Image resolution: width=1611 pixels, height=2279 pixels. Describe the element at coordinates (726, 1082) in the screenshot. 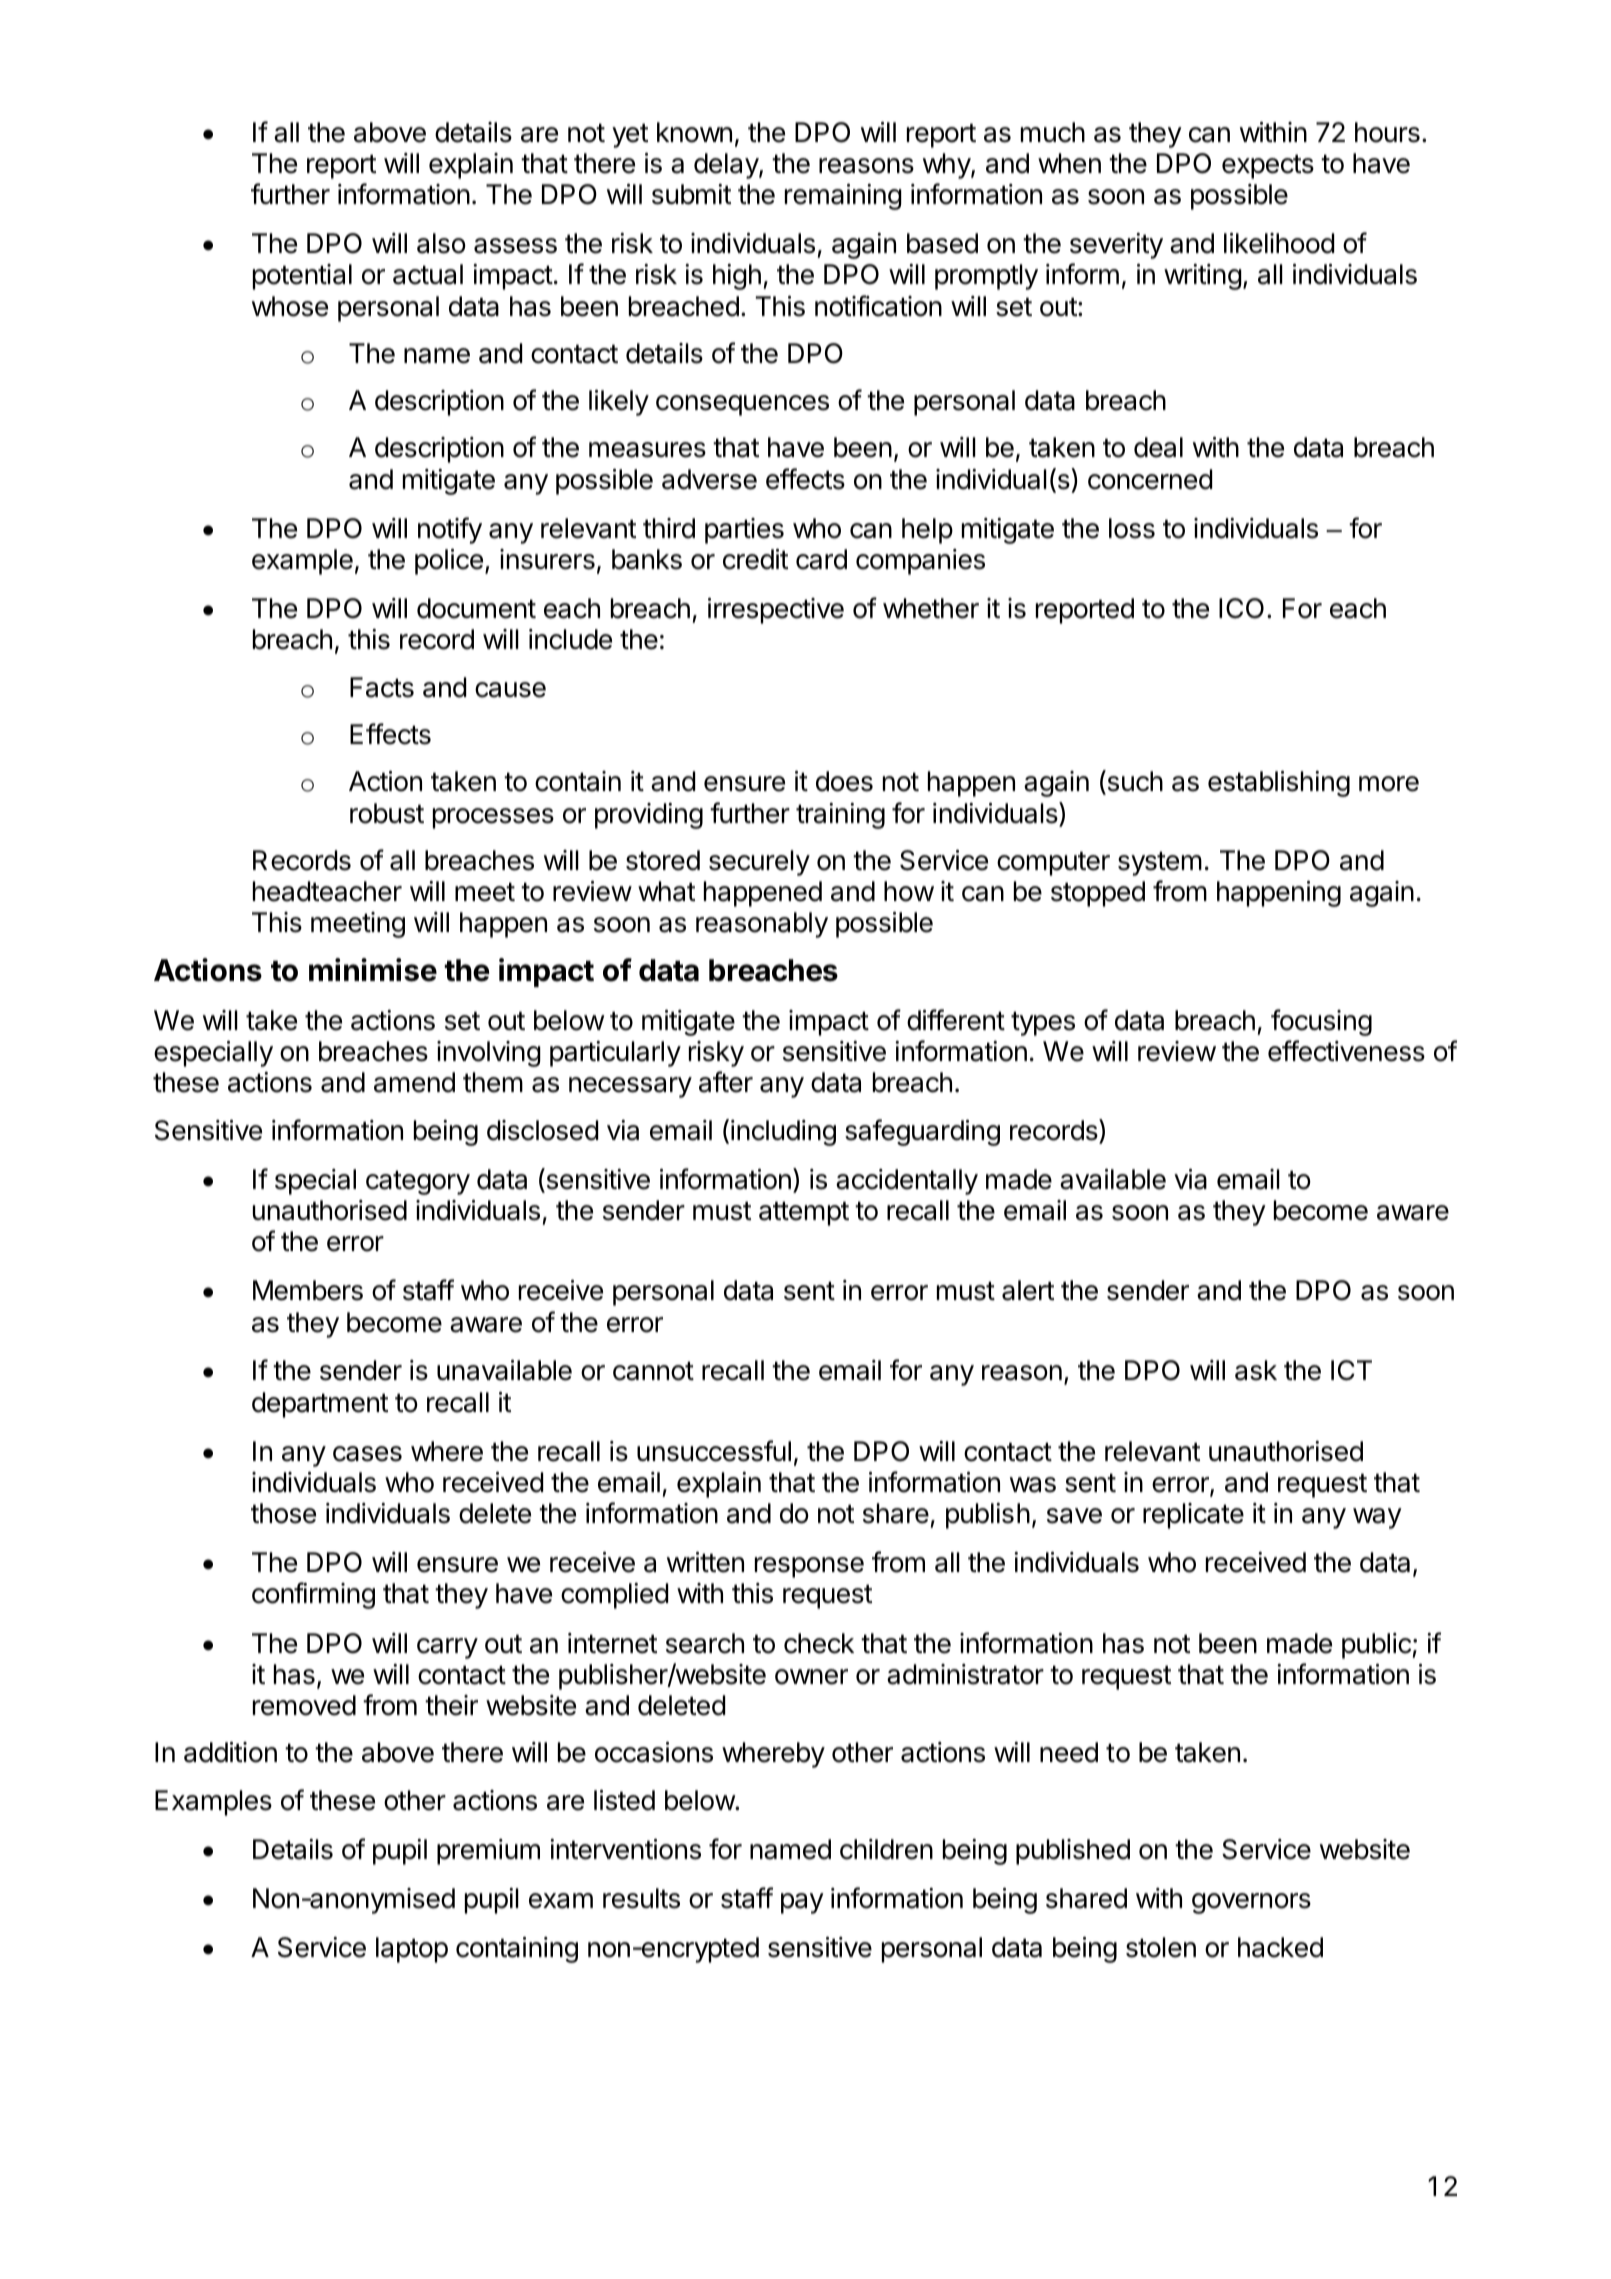

I see `after` at that location.
